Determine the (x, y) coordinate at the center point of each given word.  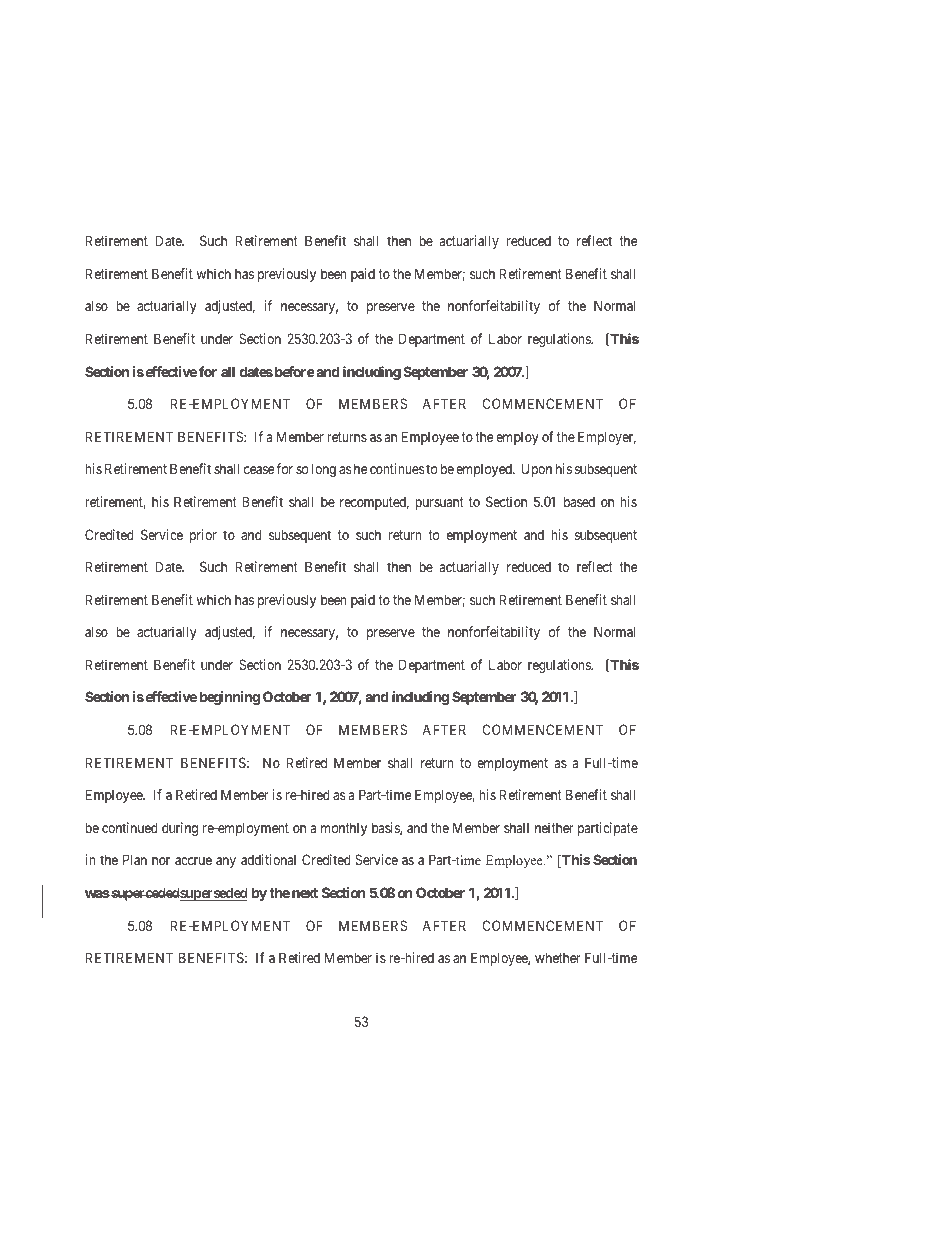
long (324, 470)
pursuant (439, 503)
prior (203, 536)
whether (557, 957)
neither (554, 827)
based (579, 501)
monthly (344, 829)
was (97, 894)
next (305, 893)
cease (259, 470)
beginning (230, 698)
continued (130, 827)
